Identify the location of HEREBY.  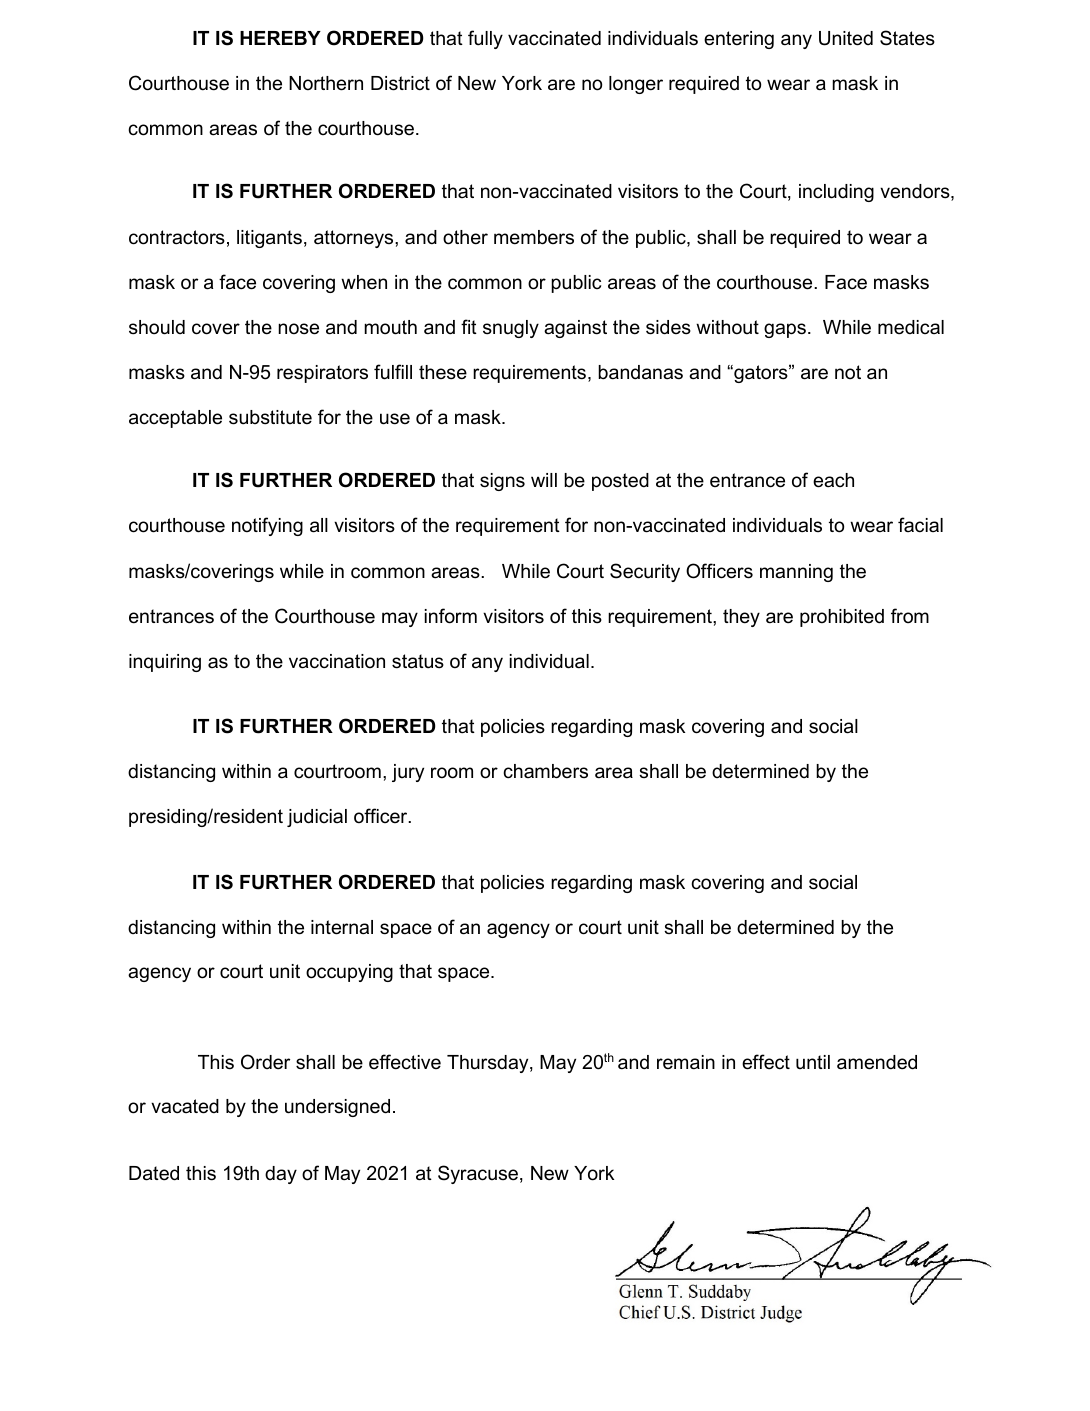
(280, 38).
